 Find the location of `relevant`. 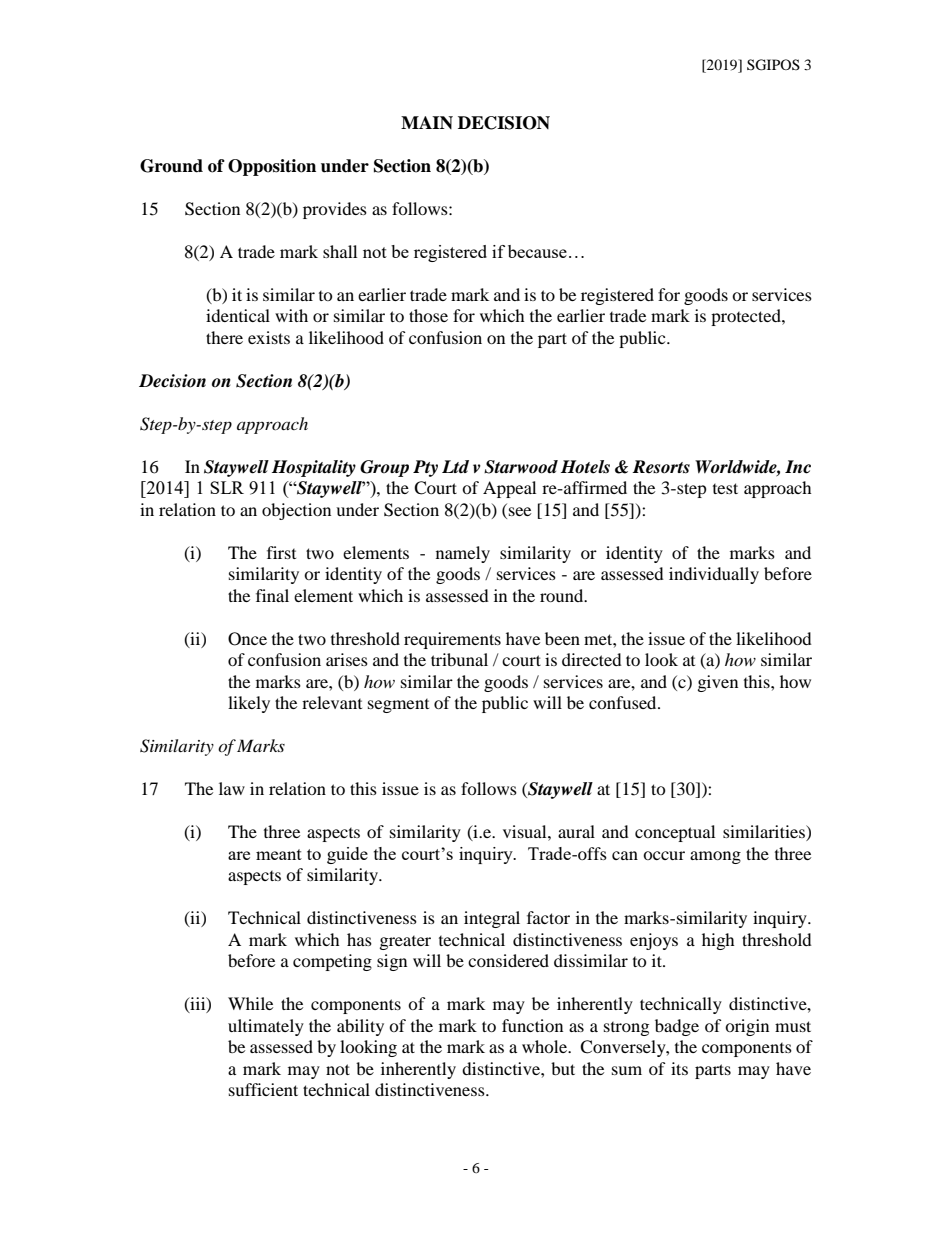

relevant is located at coordinates (332, 702).
